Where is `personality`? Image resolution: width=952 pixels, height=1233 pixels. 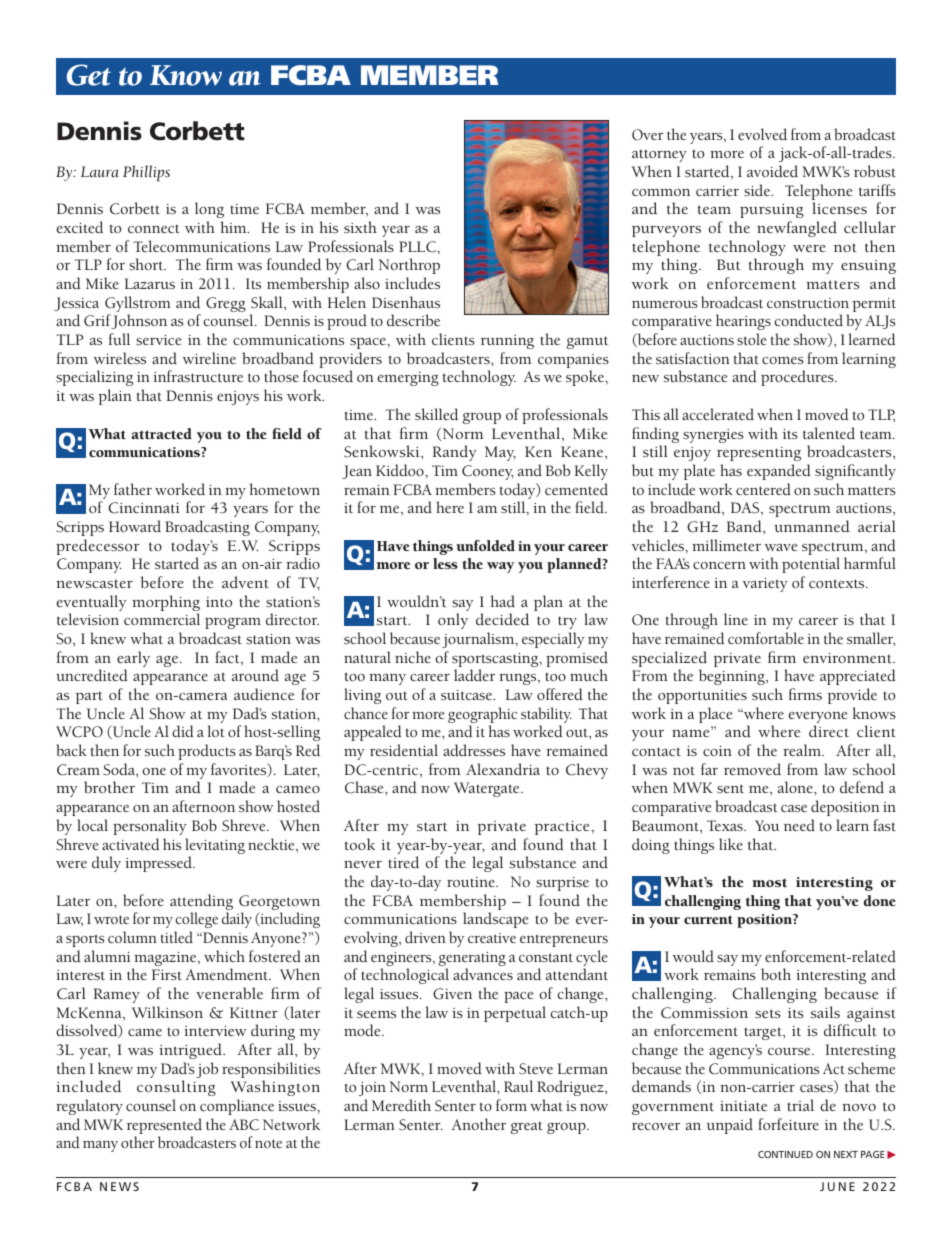
personality is located at coordinates (150, 827).
